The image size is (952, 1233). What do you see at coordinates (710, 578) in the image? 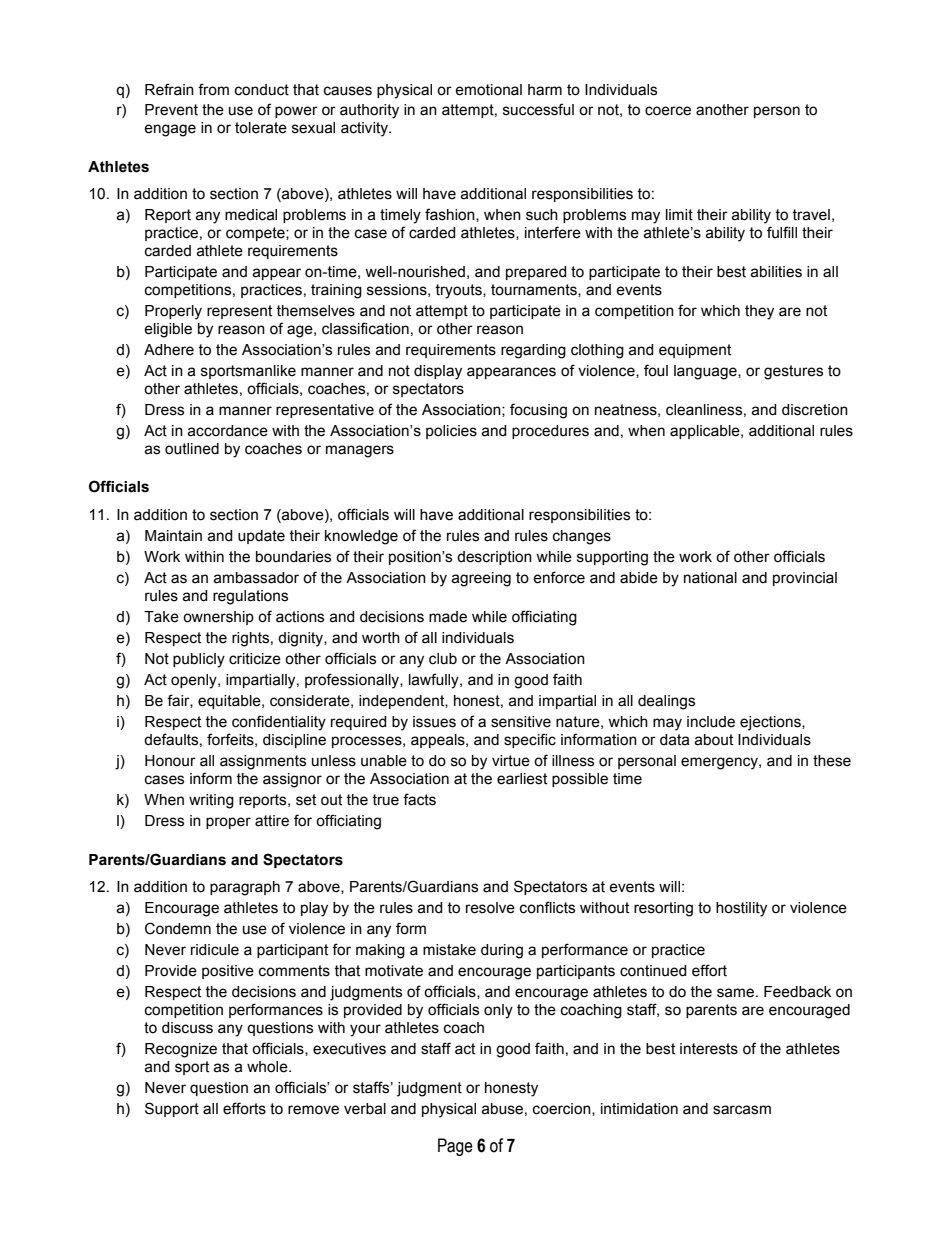
I see `national` at bounding box center [710, 578].
